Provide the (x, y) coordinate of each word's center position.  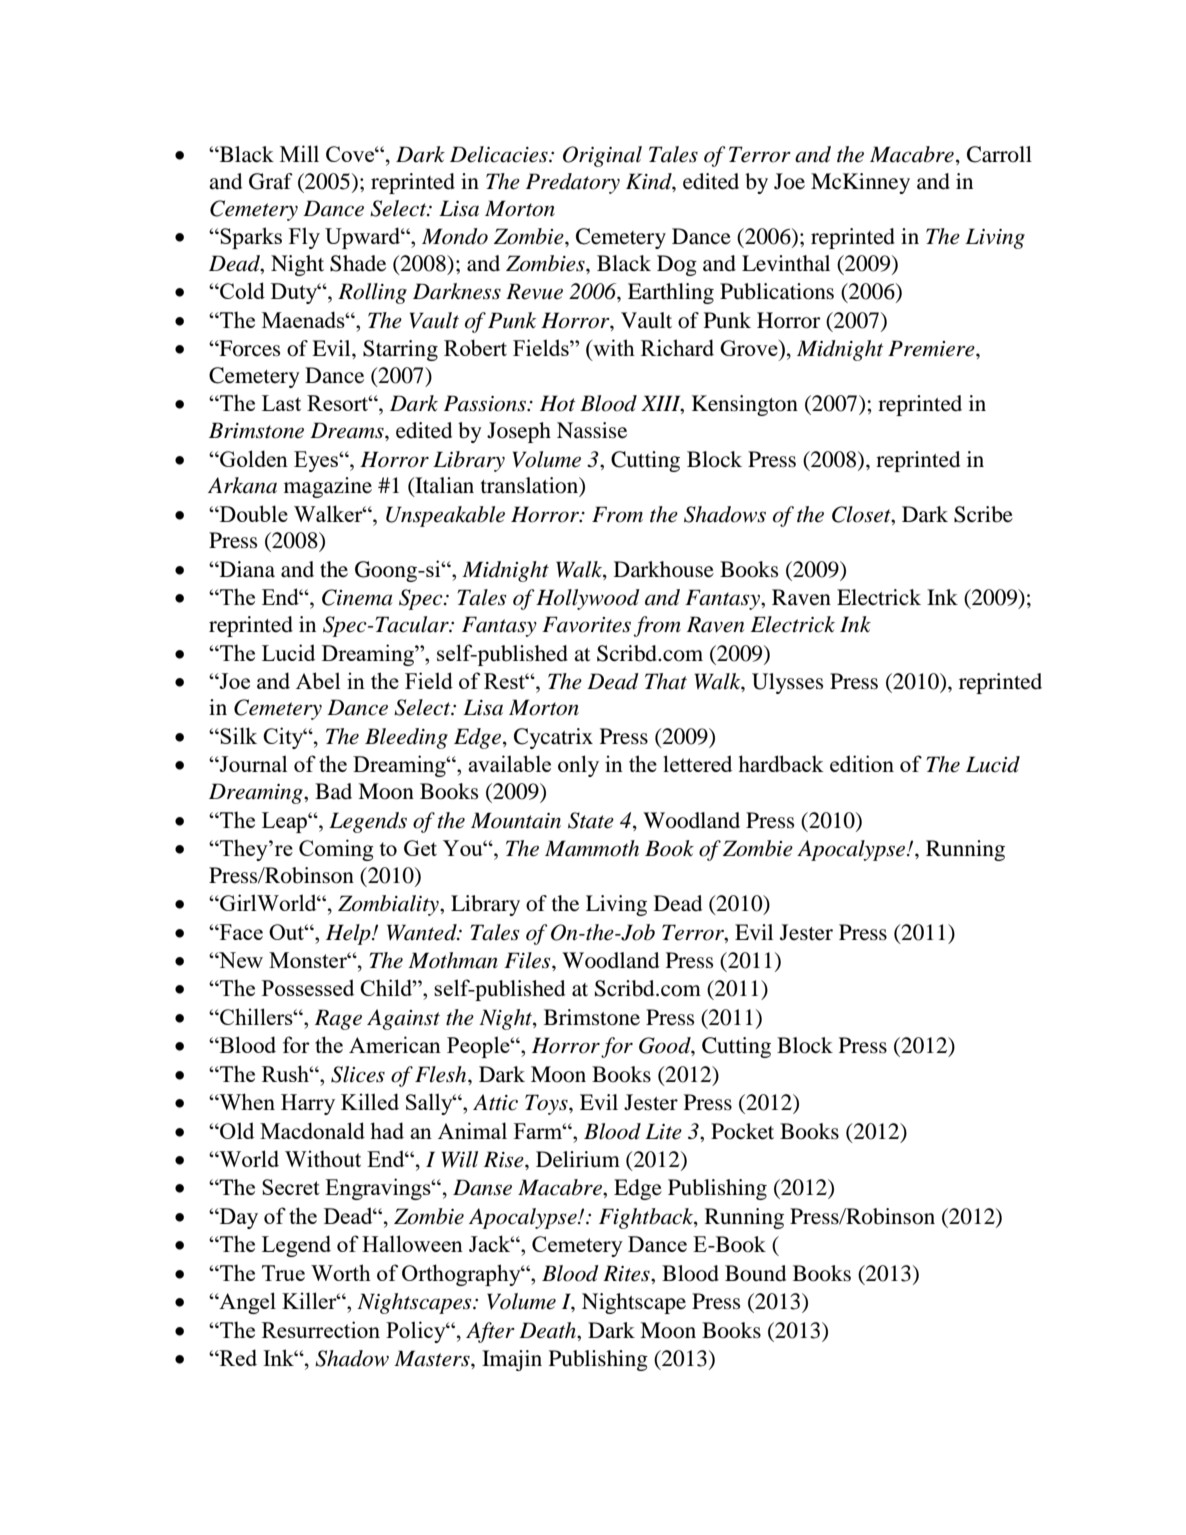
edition (862, 763)
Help (349, 934)
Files (528, 960)
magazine (328, 487)
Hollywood (588, 599)
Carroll (999, 154)
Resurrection (321, 1329)
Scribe (983, 514)
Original (602, 156)
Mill (299, 153)
